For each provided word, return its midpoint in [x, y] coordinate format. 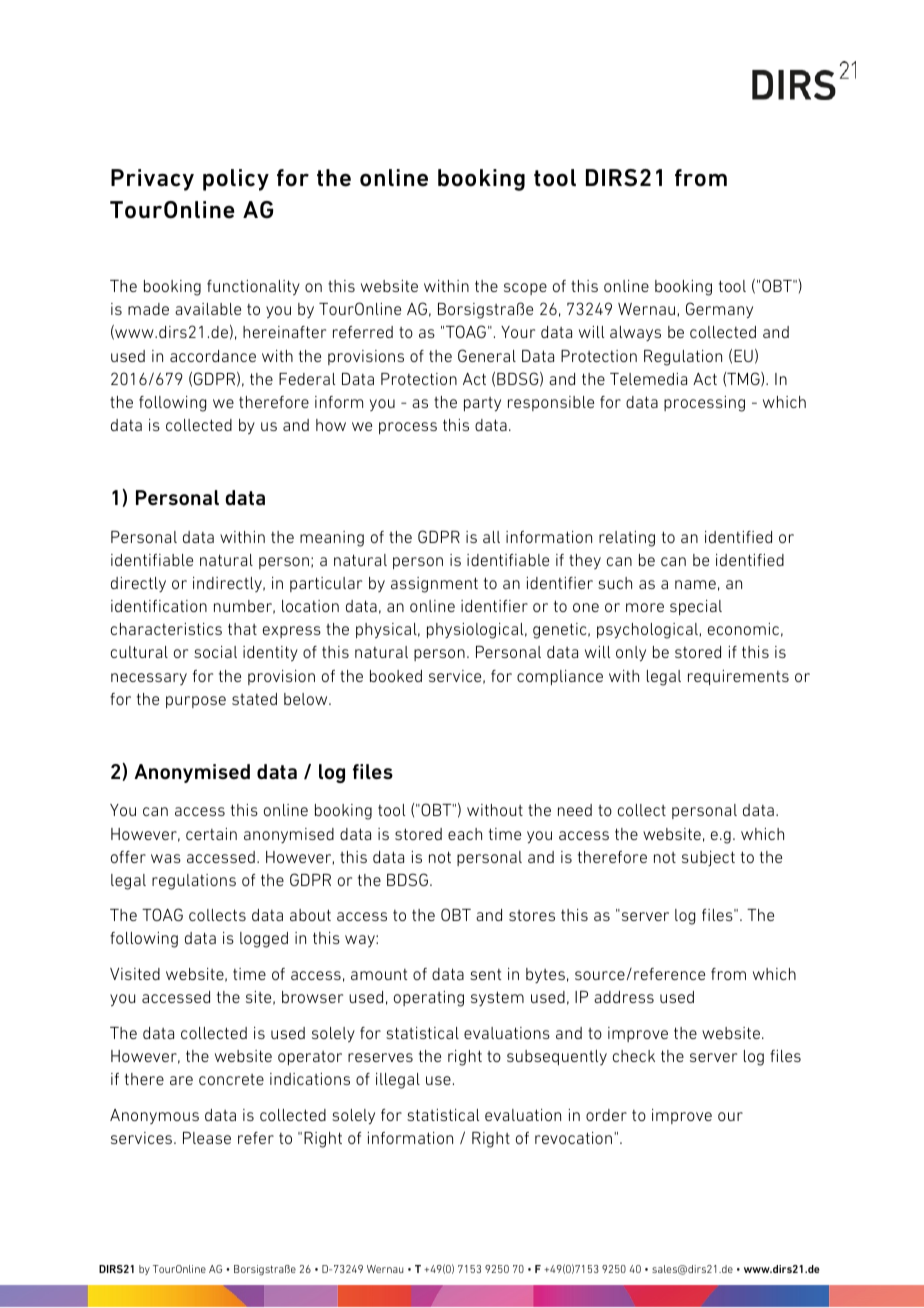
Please [207, 1138]
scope [525, 289]
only [631, 654]
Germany [719, 310]
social [215, 652]
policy [236, 180]
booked [396, 676]
